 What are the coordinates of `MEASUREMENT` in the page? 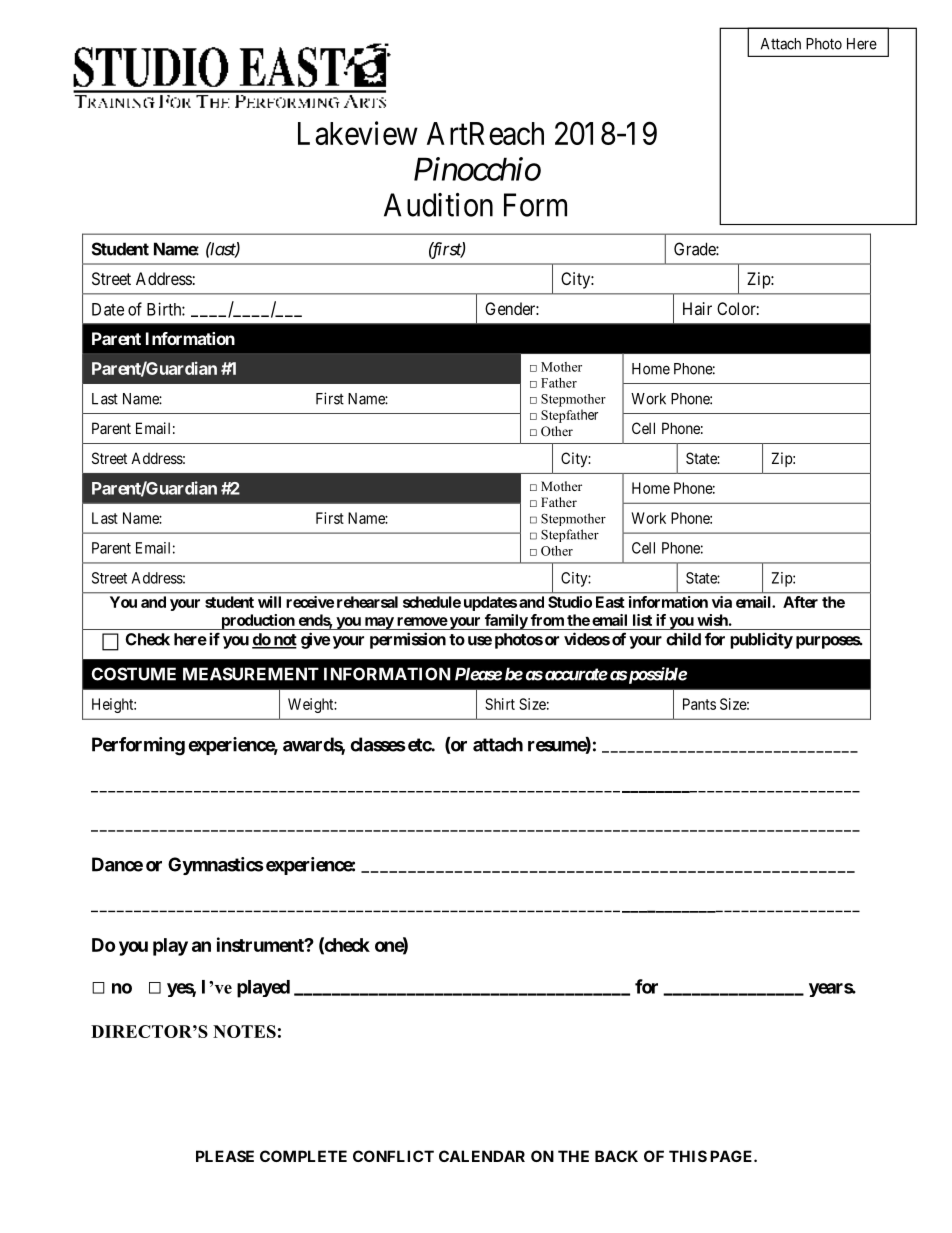 It's located at (251, 674).
